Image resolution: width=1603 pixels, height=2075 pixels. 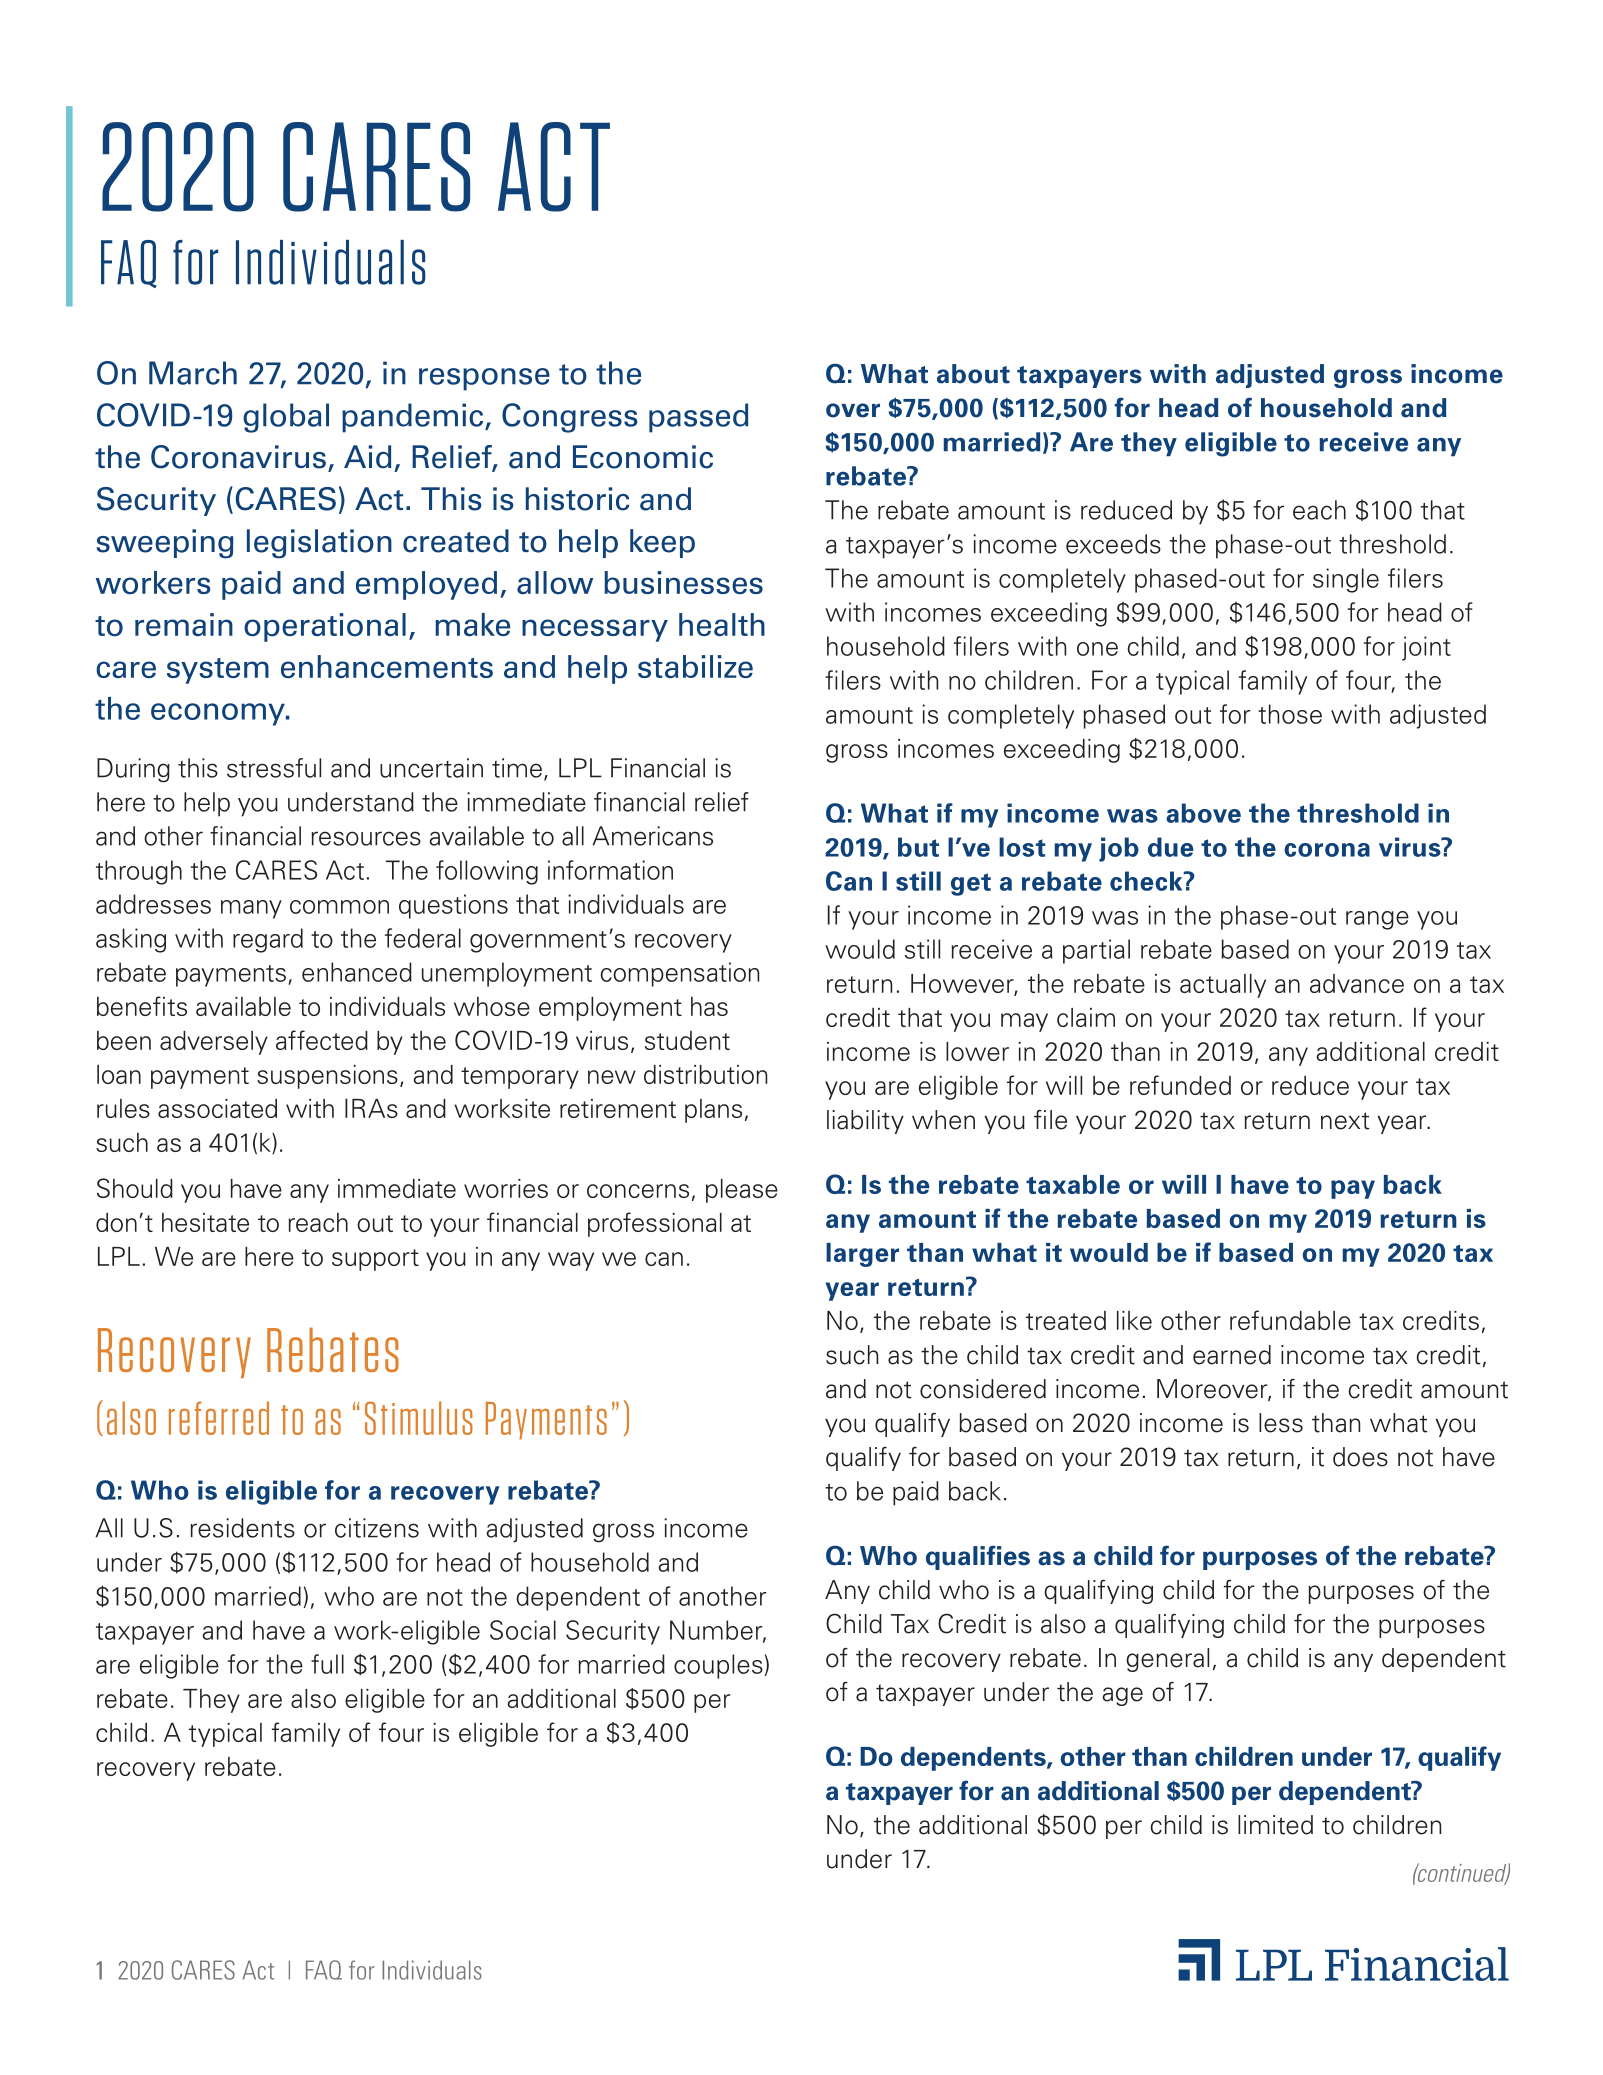 What do you see at coordinates (1113, 544) in the screenshot?
I see `exceeds` at bounding box center [1113, 544].
